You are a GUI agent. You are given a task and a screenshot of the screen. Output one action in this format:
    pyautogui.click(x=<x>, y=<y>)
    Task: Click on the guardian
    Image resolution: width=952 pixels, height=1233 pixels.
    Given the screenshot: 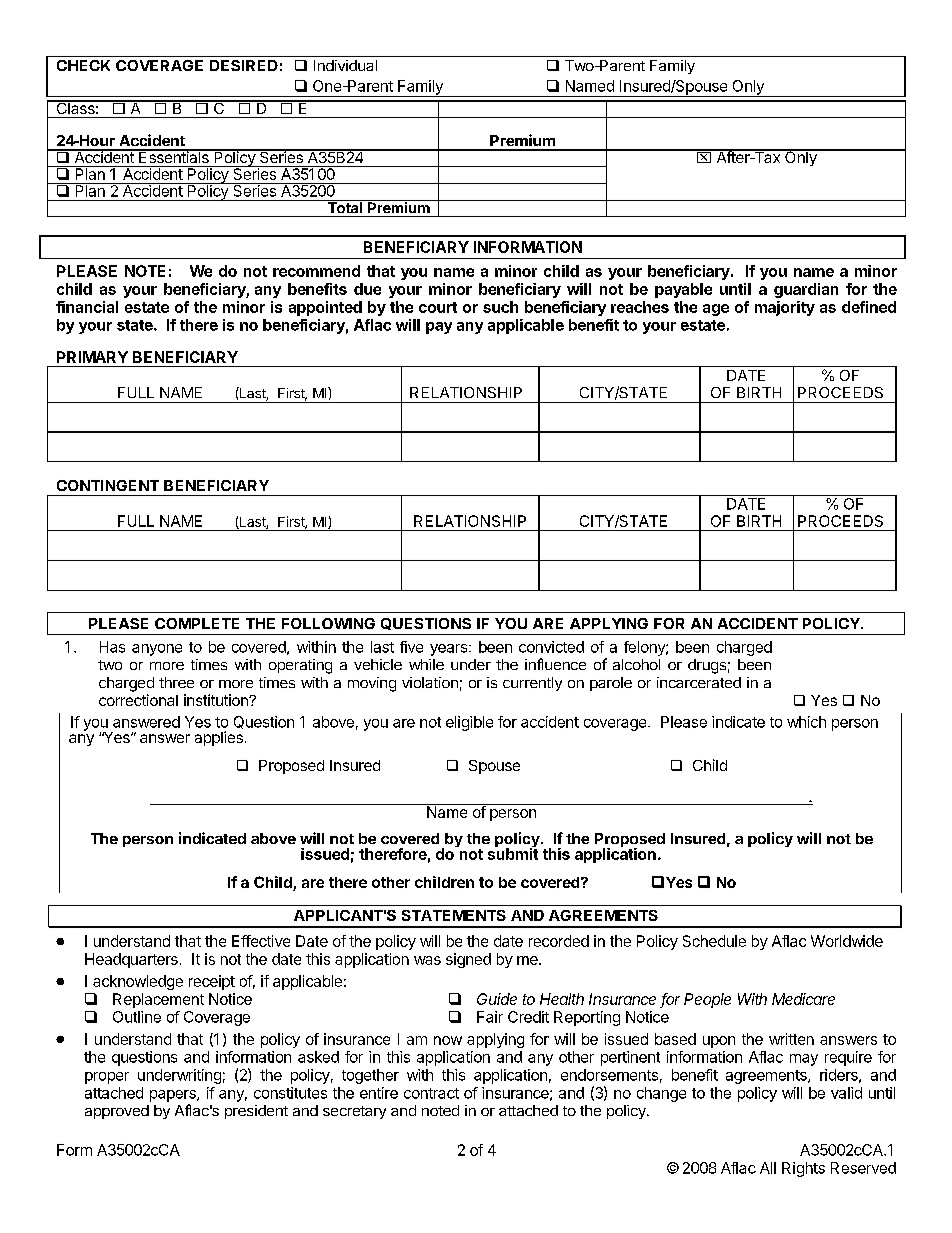 What is the action you would take?
    pyautogui.click(x=806, y=290)
